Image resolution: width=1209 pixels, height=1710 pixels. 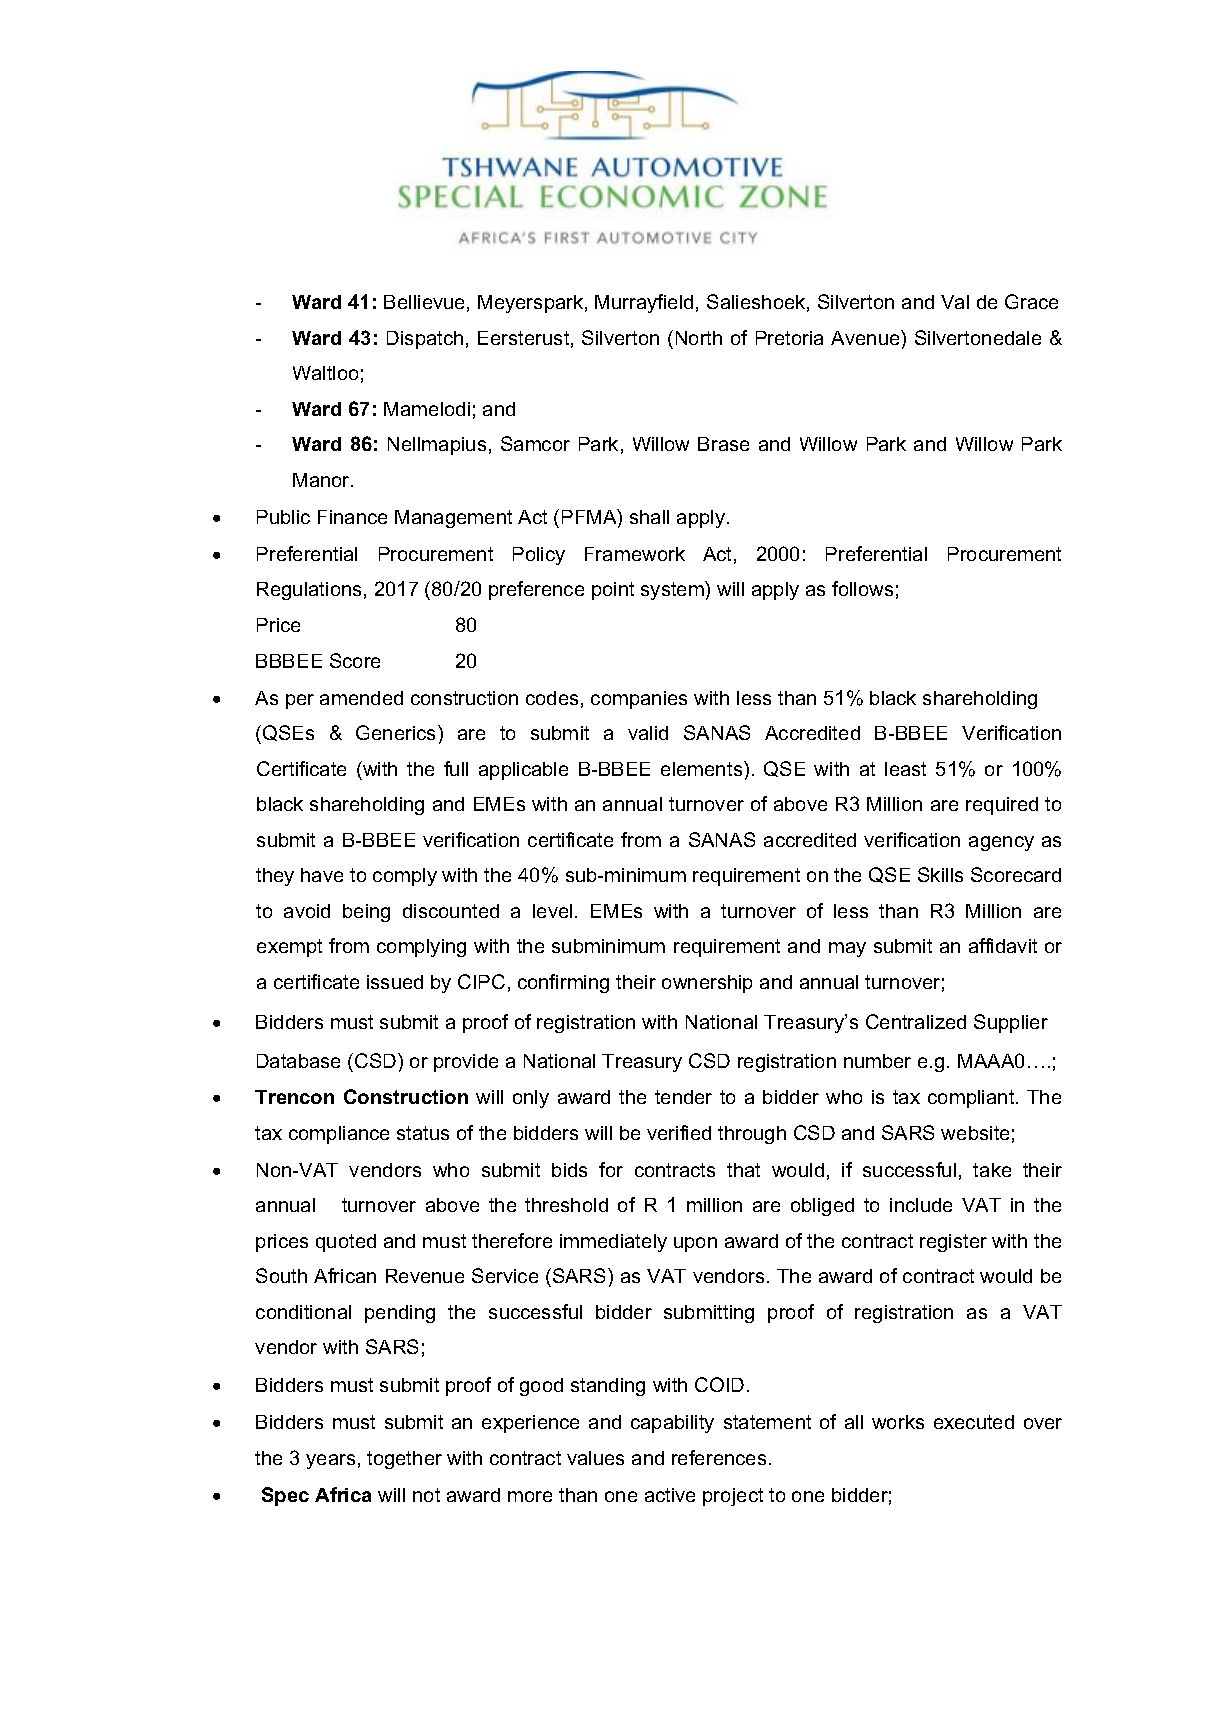 What do you see at coordinates (683, 1097) in the page?
I see `tender` at bounding box center [683, 1097].
